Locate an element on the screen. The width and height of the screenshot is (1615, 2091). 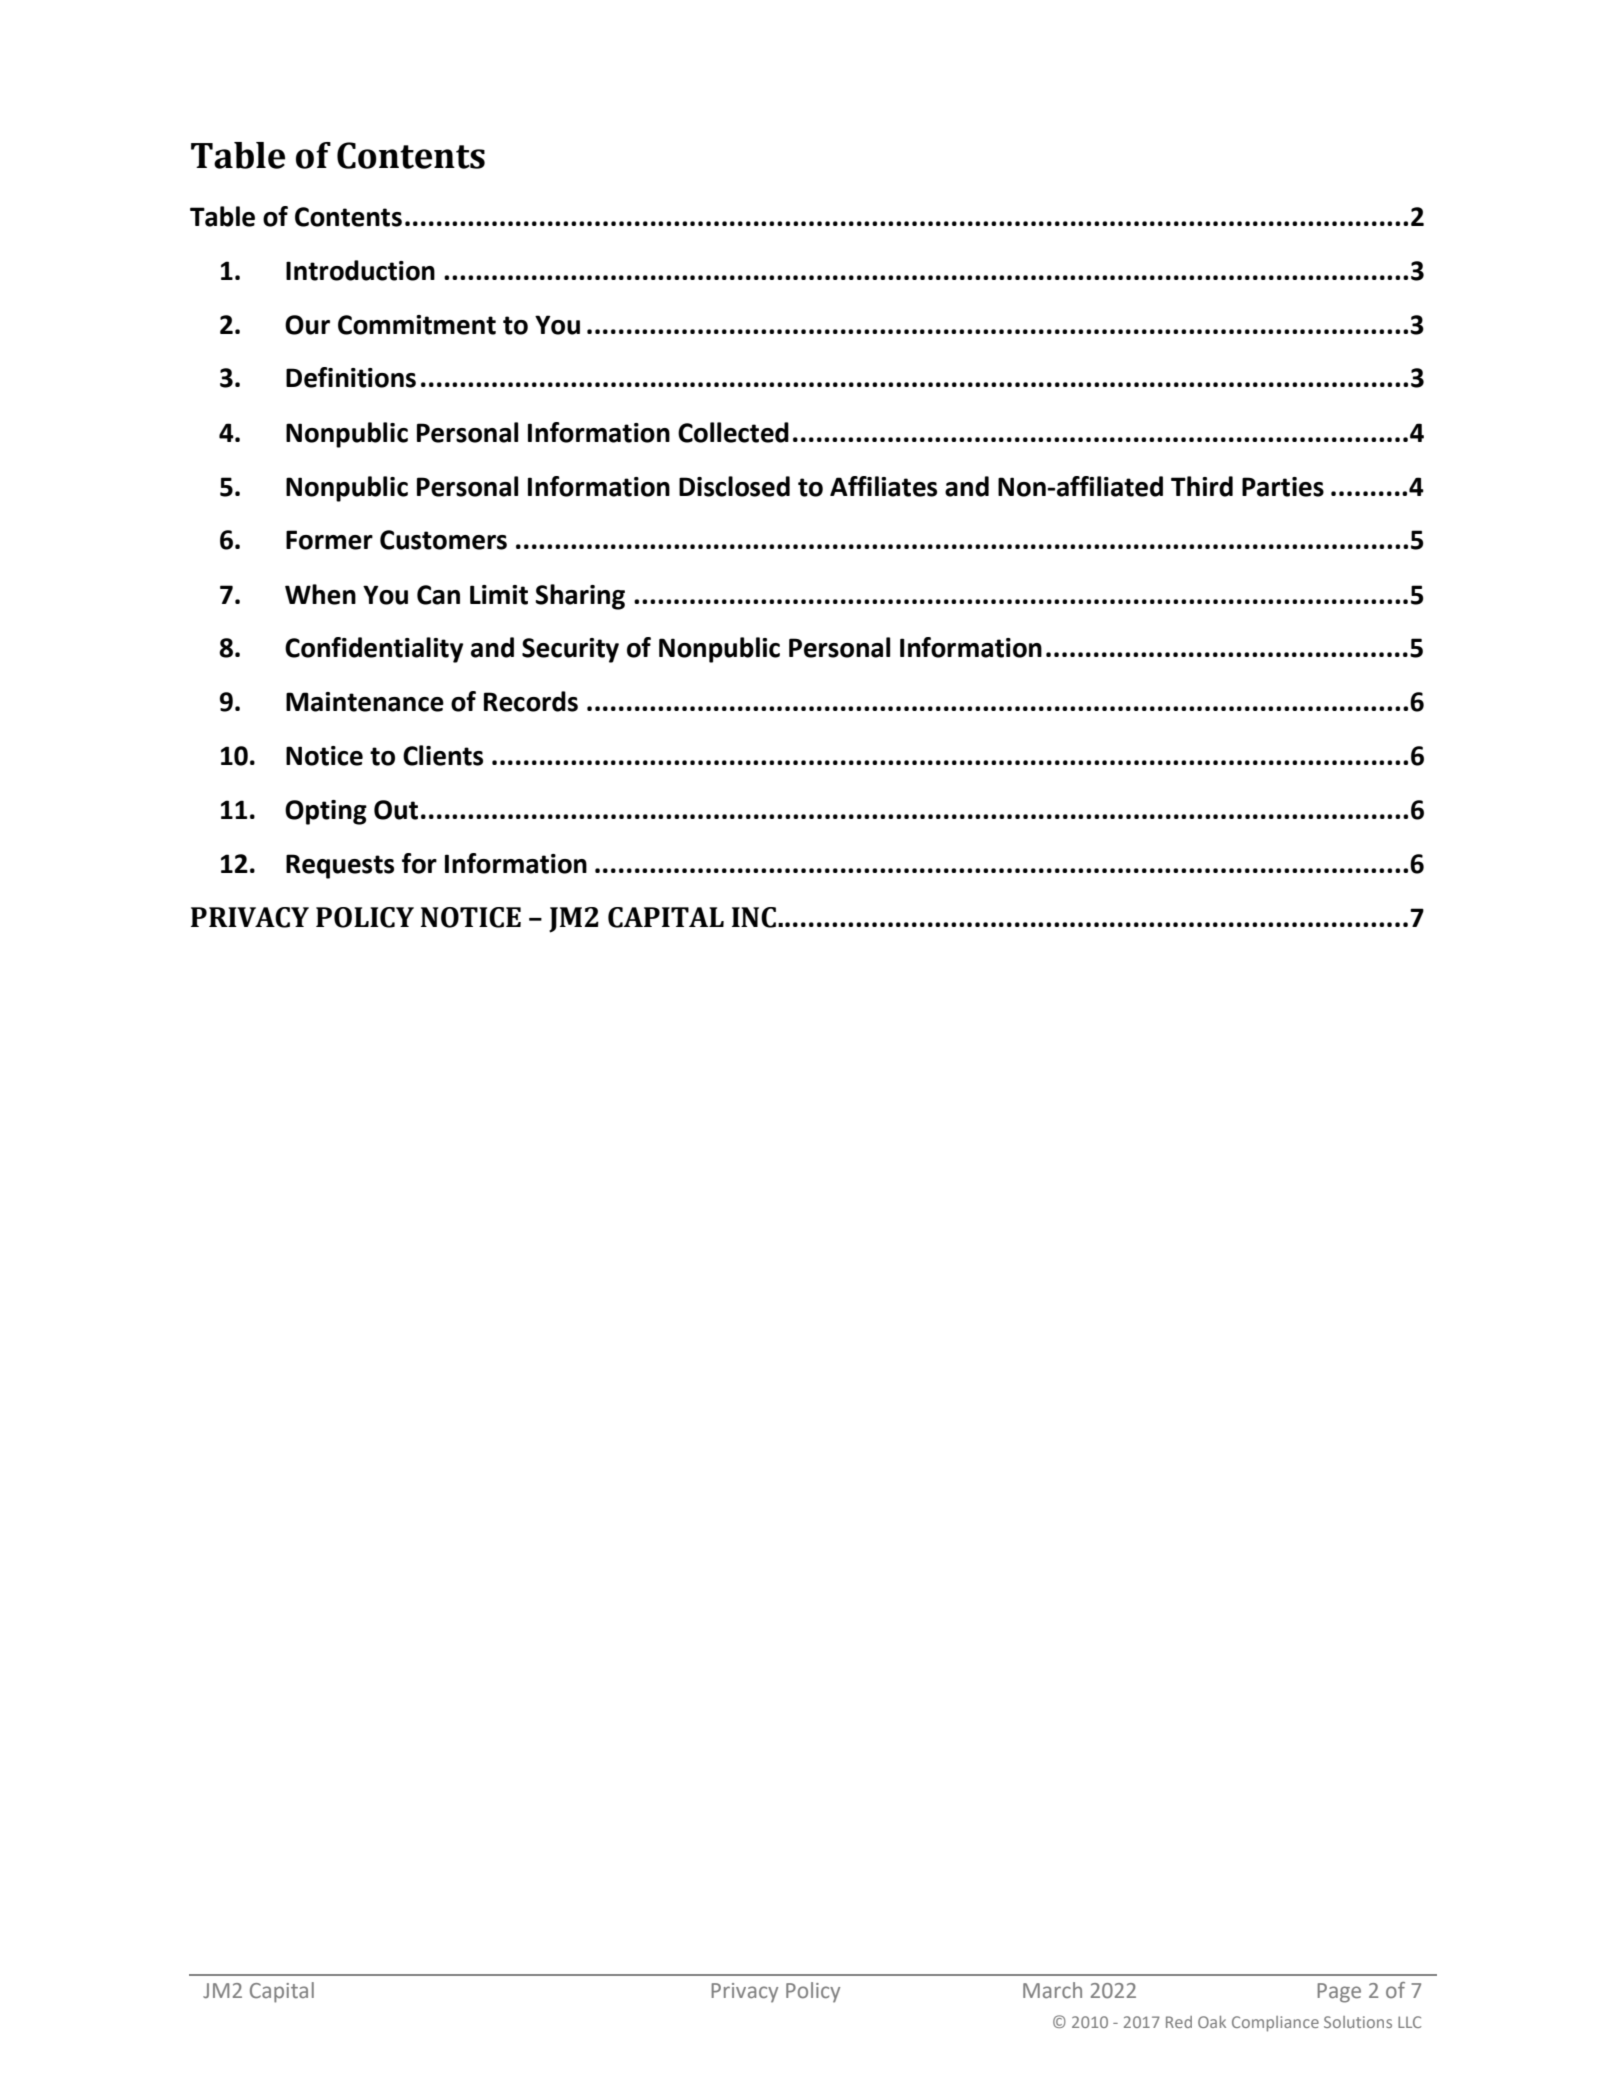
Third is located at coordinates (1202, 486).
